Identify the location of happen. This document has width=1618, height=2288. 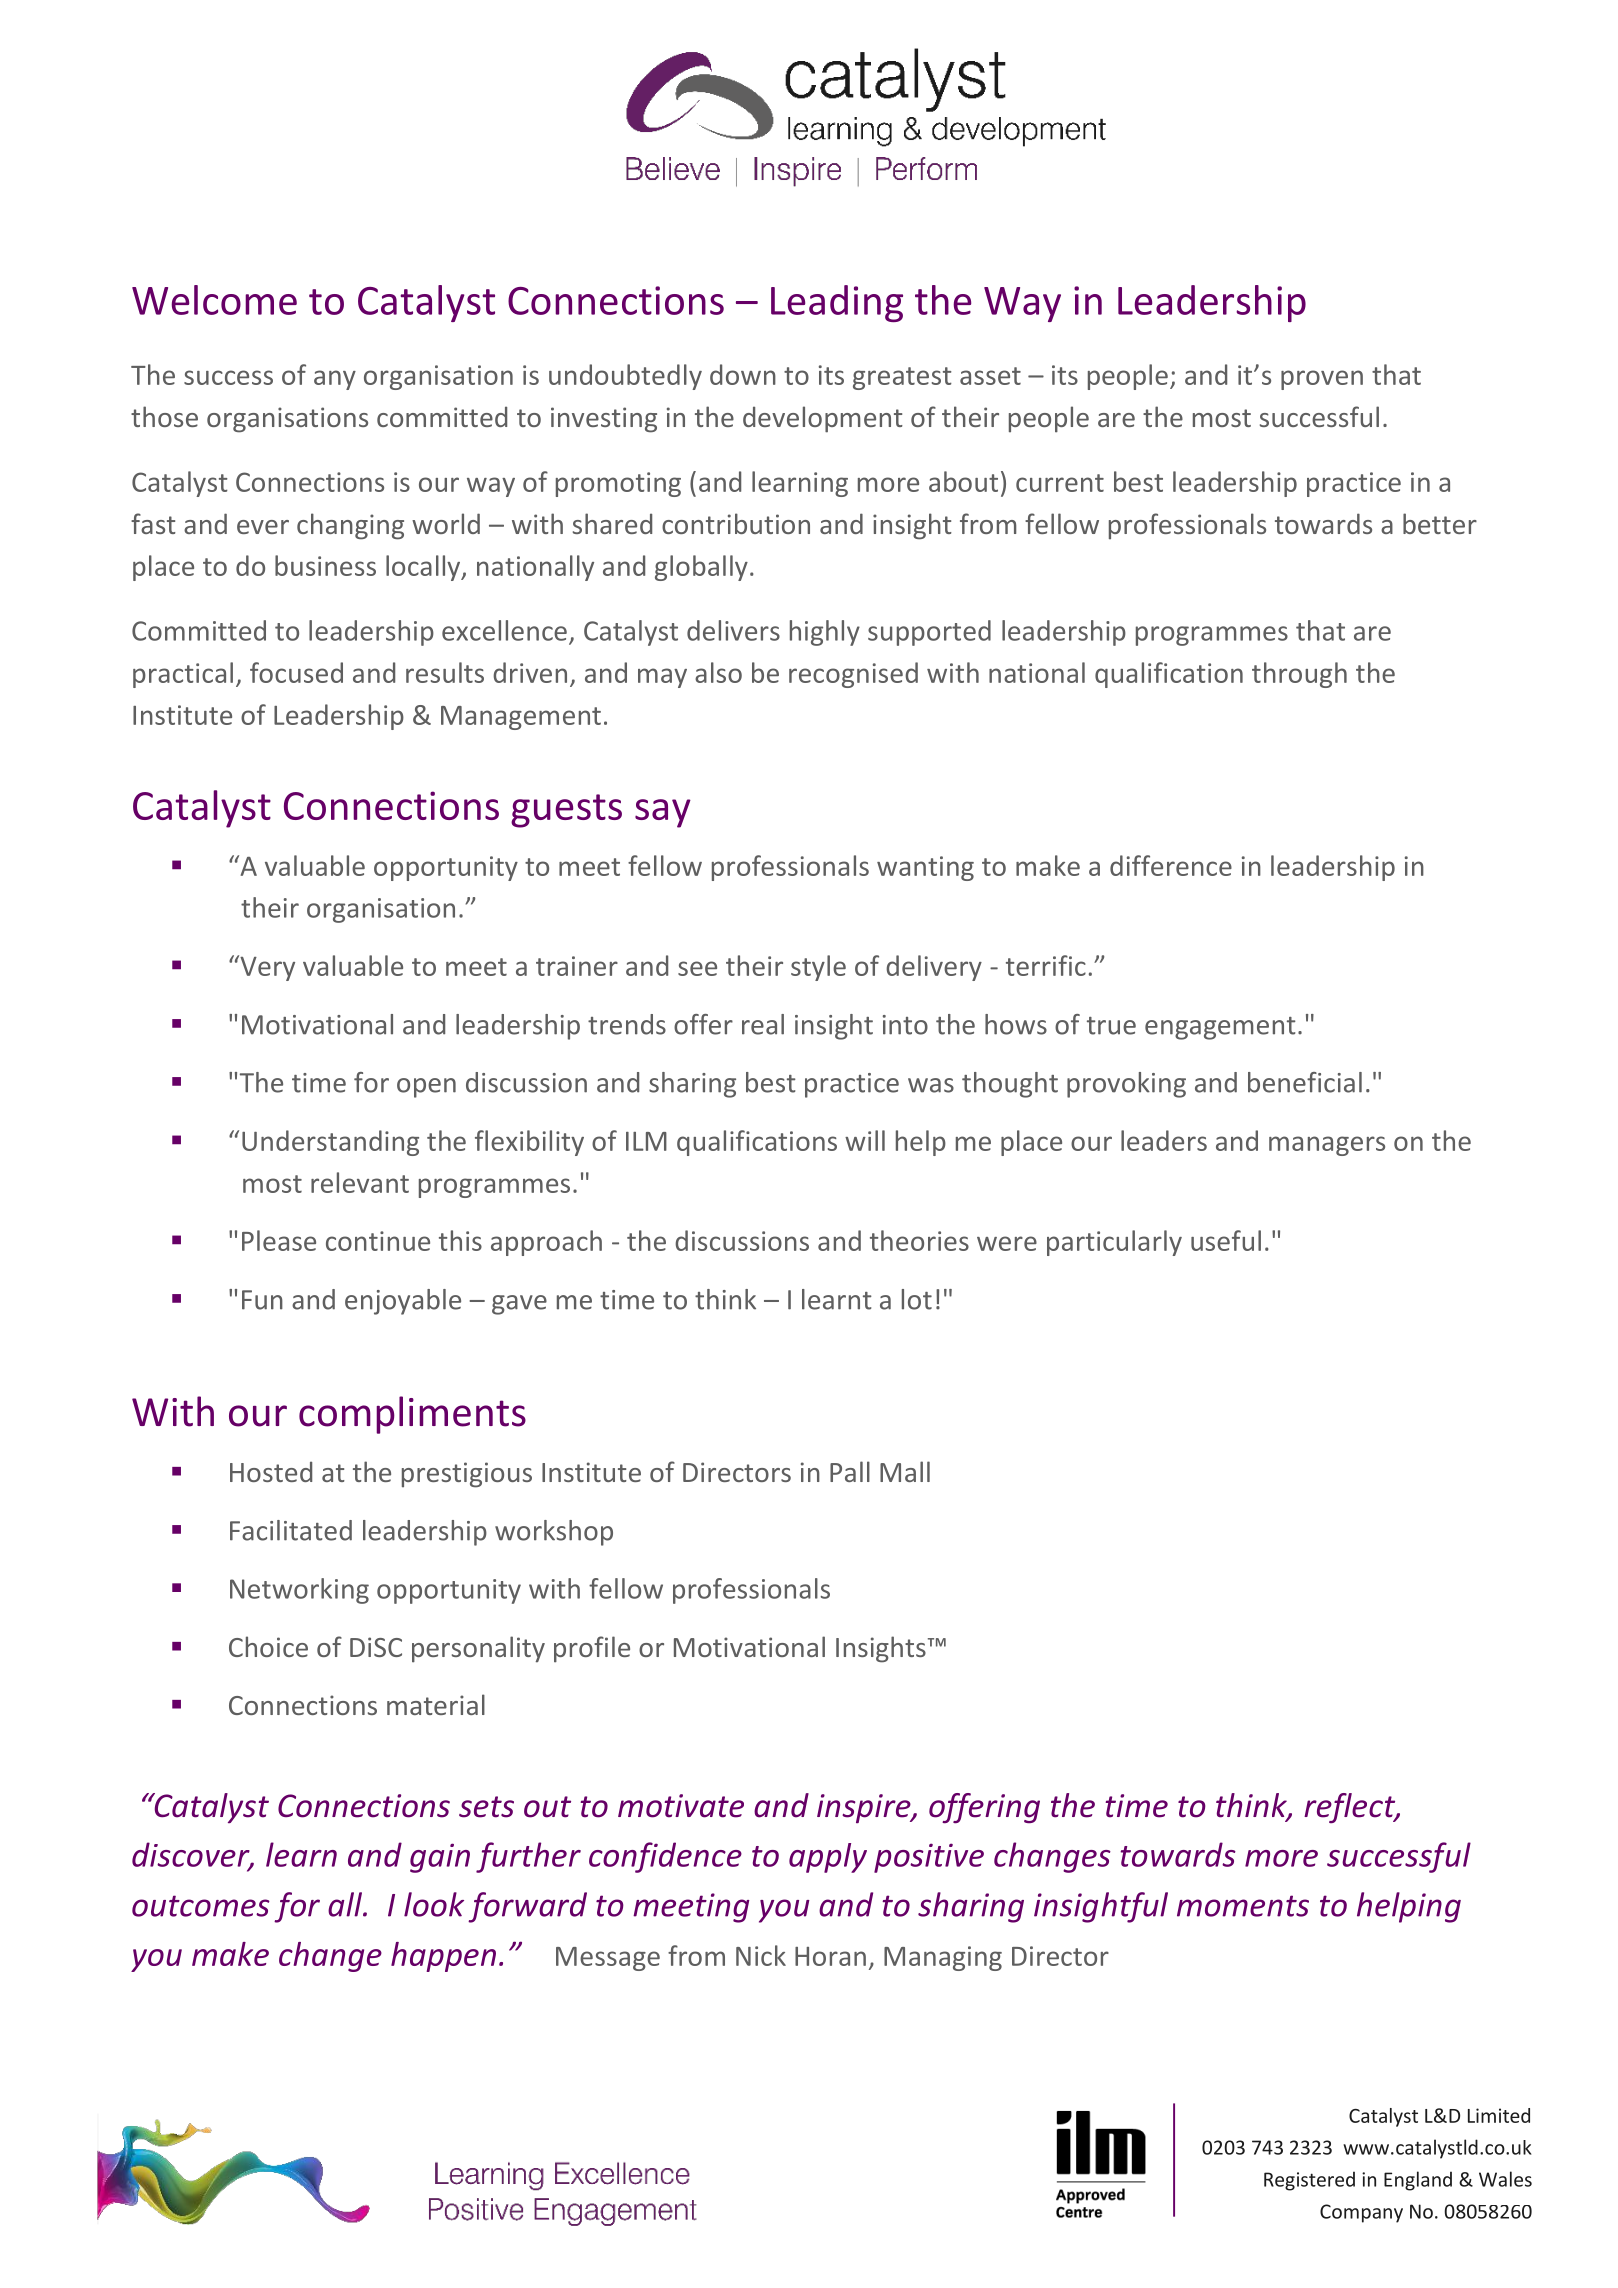
(443, 1957).
